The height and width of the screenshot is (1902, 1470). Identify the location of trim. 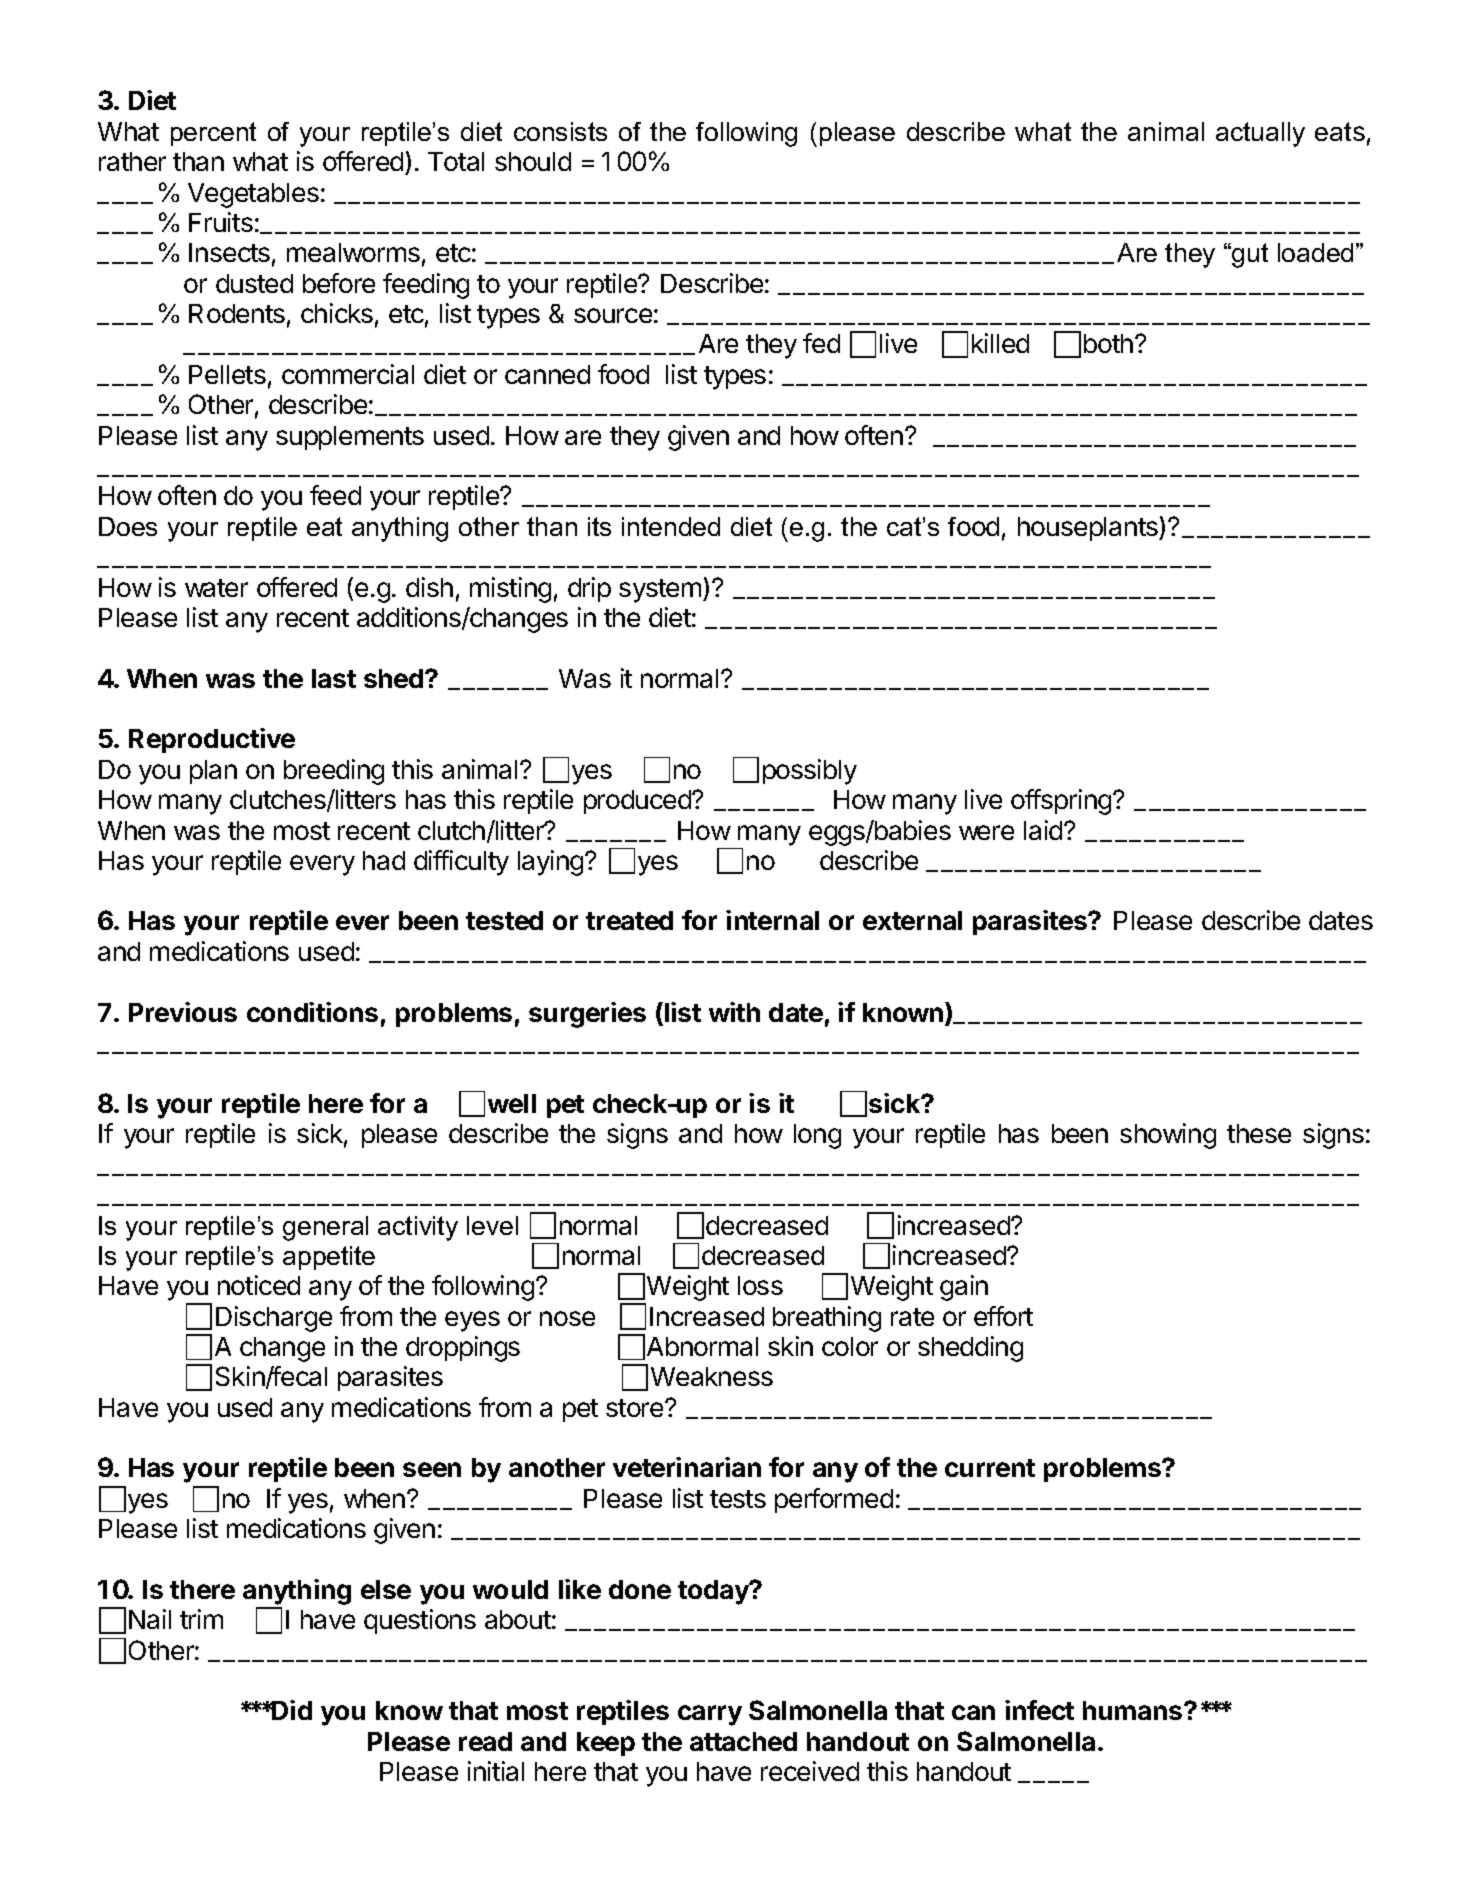
(201, 1619).
